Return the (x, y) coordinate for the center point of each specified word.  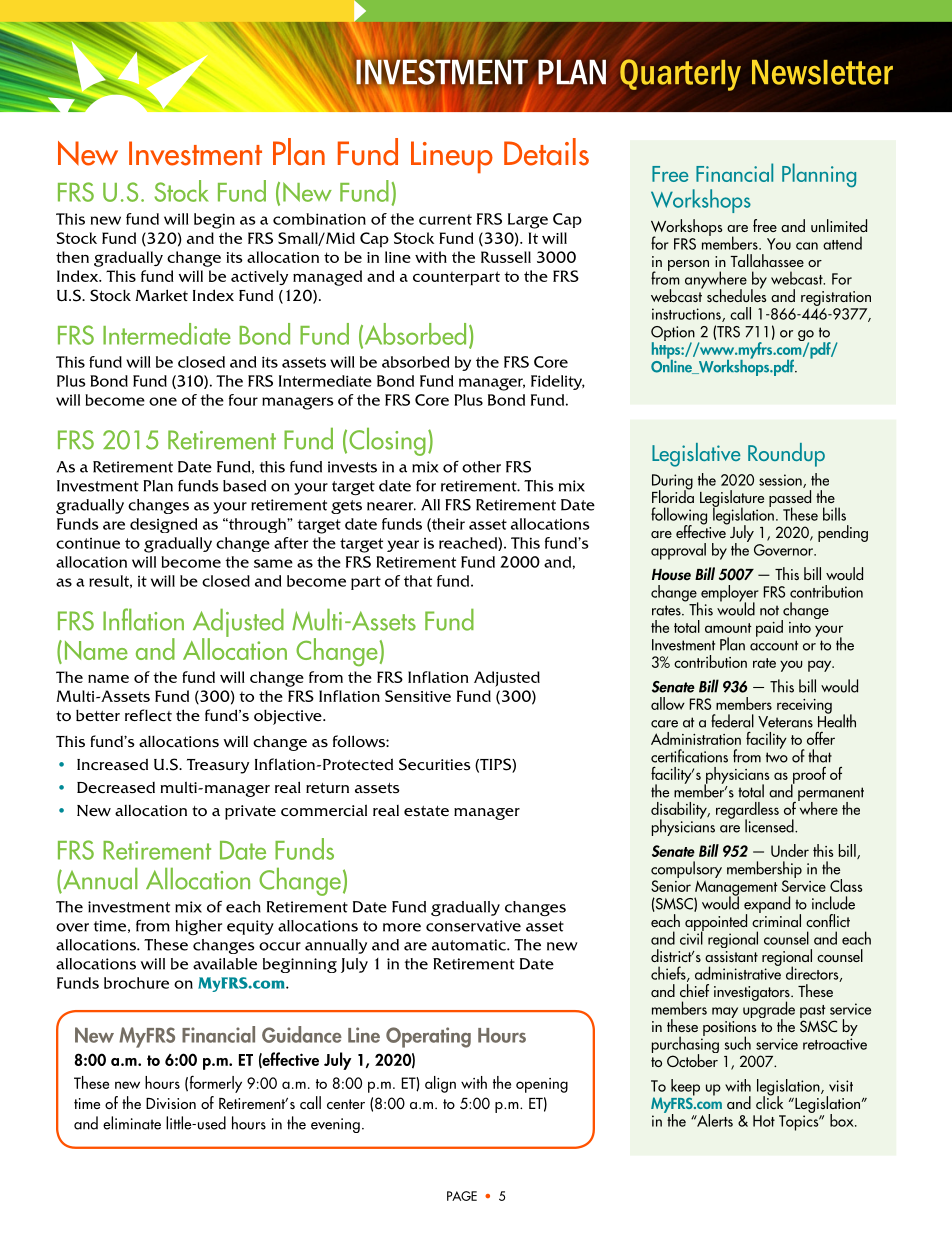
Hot (764, 1121)
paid (769, 628)
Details (546, 152)
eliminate (132, 1123)
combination (319, 219)
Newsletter (822, 72)
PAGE (462, 1196)
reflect (148, 715)
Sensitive (418, 696)
